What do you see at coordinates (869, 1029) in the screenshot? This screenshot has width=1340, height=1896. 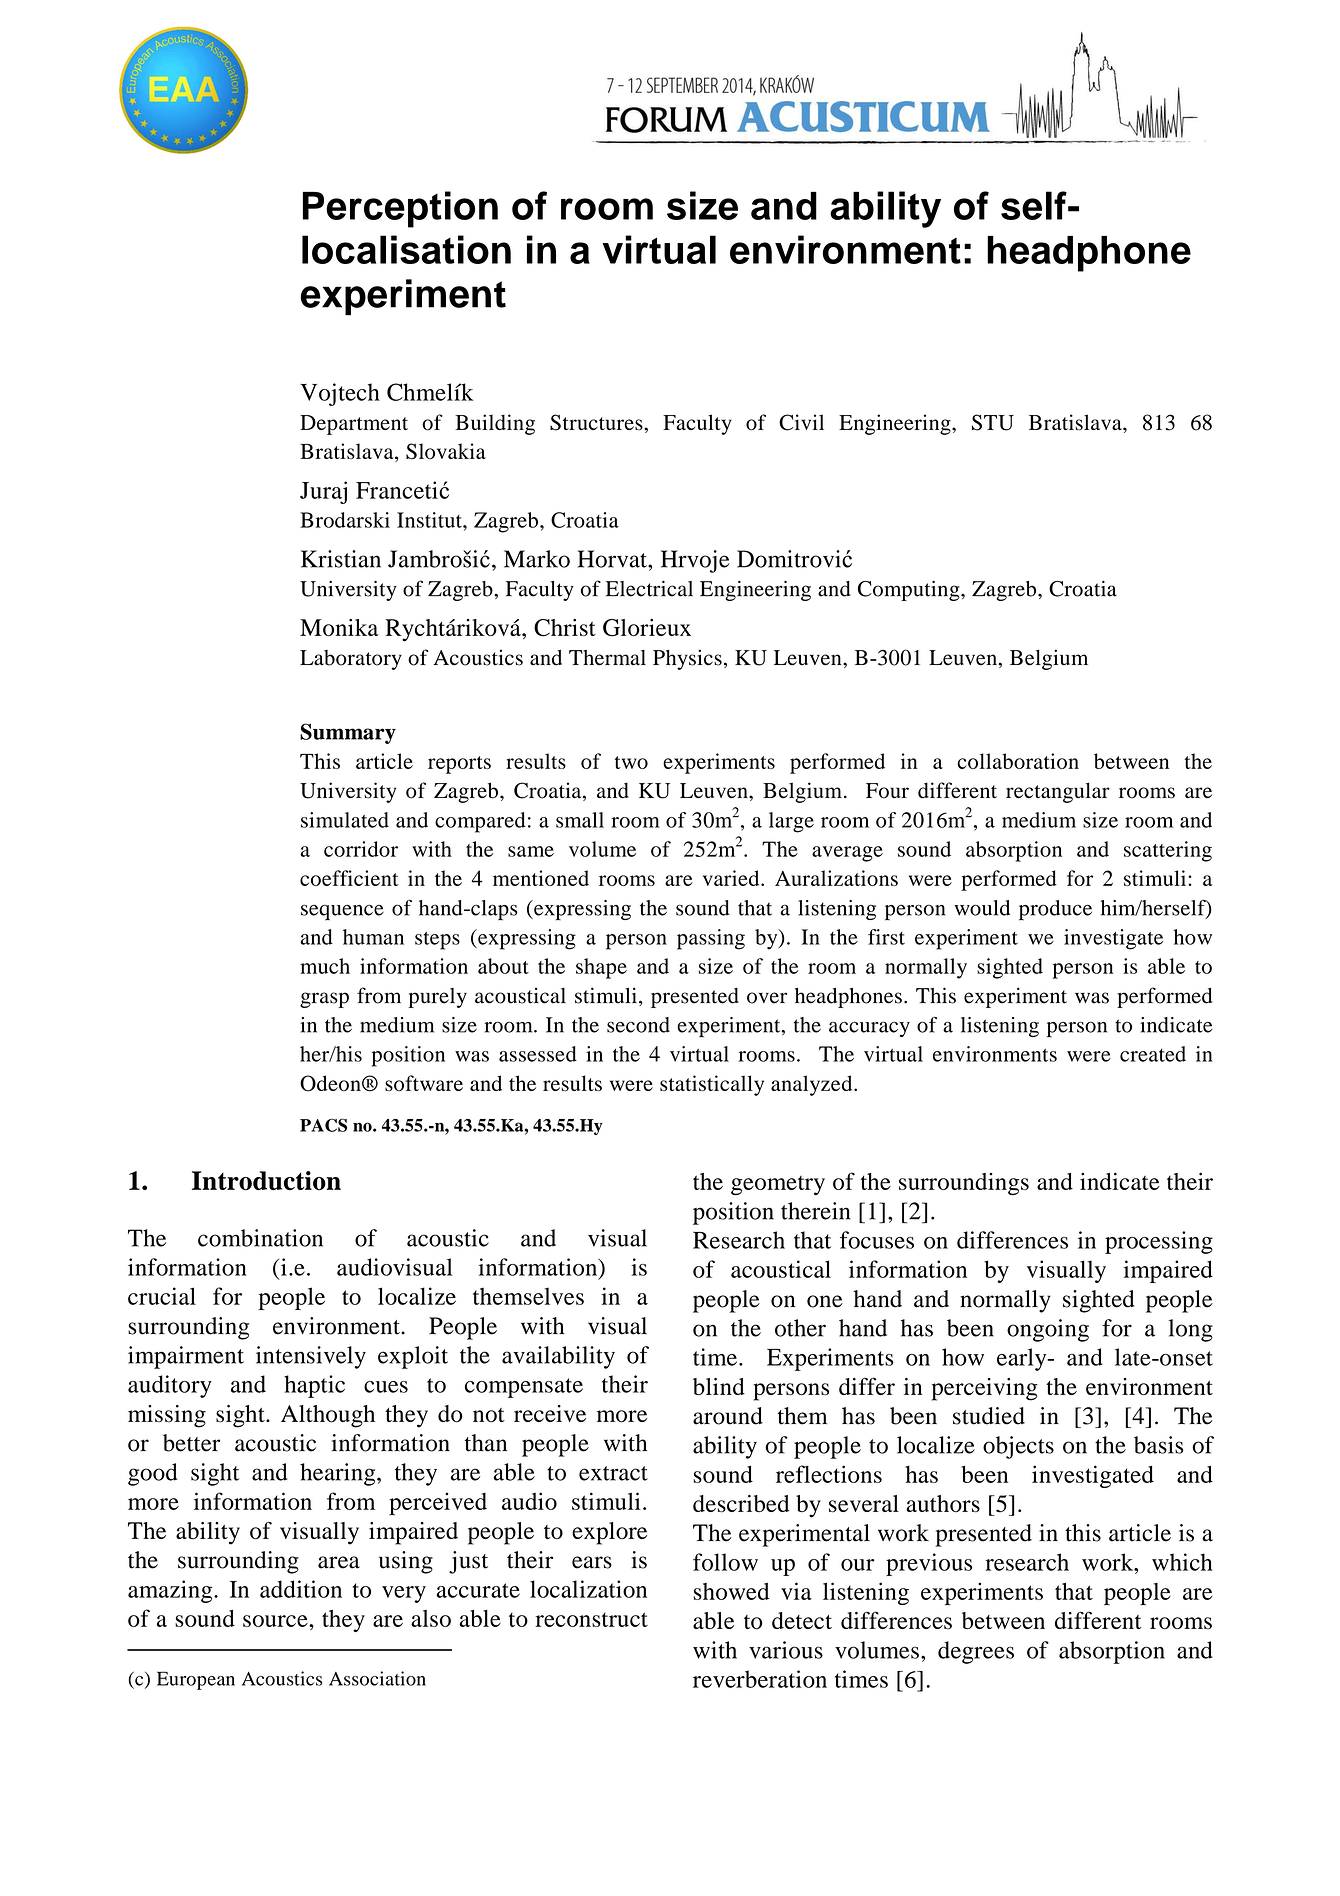 I see `accuracy` at bounding box center [869, 1029].
